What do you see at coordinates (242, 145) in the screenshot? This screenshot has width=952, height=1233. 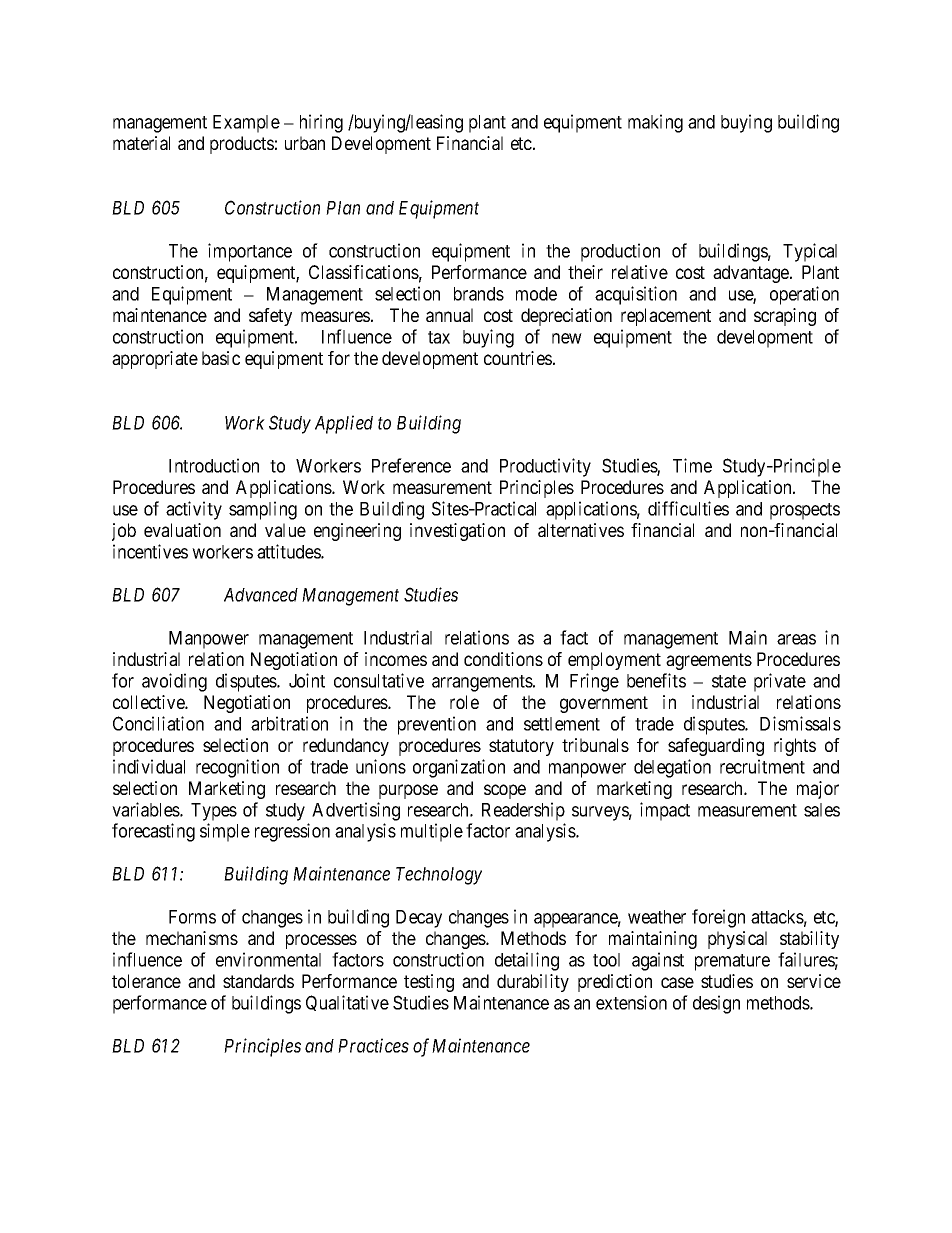 I see `products` at bounding box center [242, 145].
